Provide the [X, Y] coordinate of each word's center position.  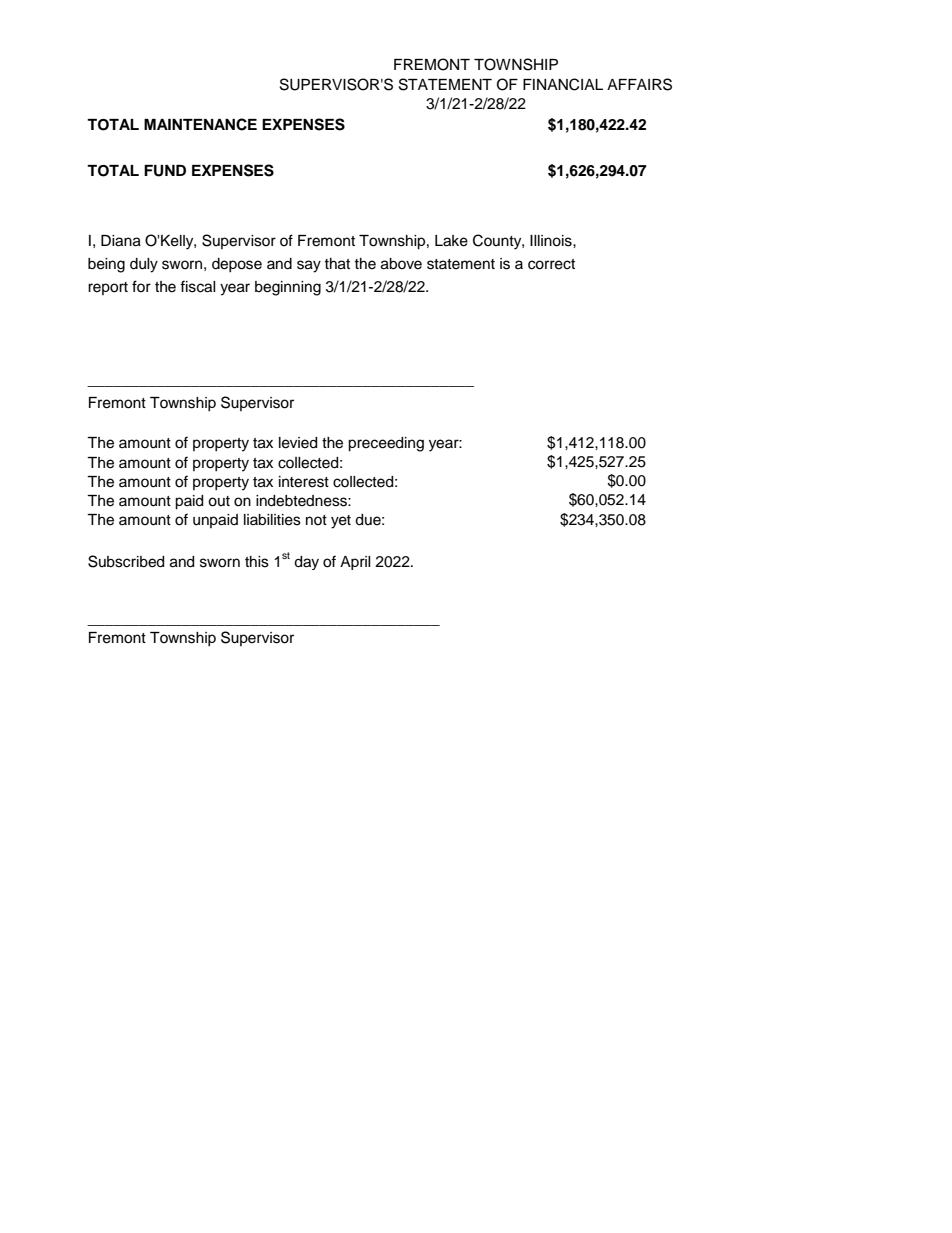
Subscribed [126, 561]
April [355, 563]
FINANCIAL [563, 84]
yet [341, 522]
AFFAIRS [639, 84]
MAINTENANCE [200, 124]
